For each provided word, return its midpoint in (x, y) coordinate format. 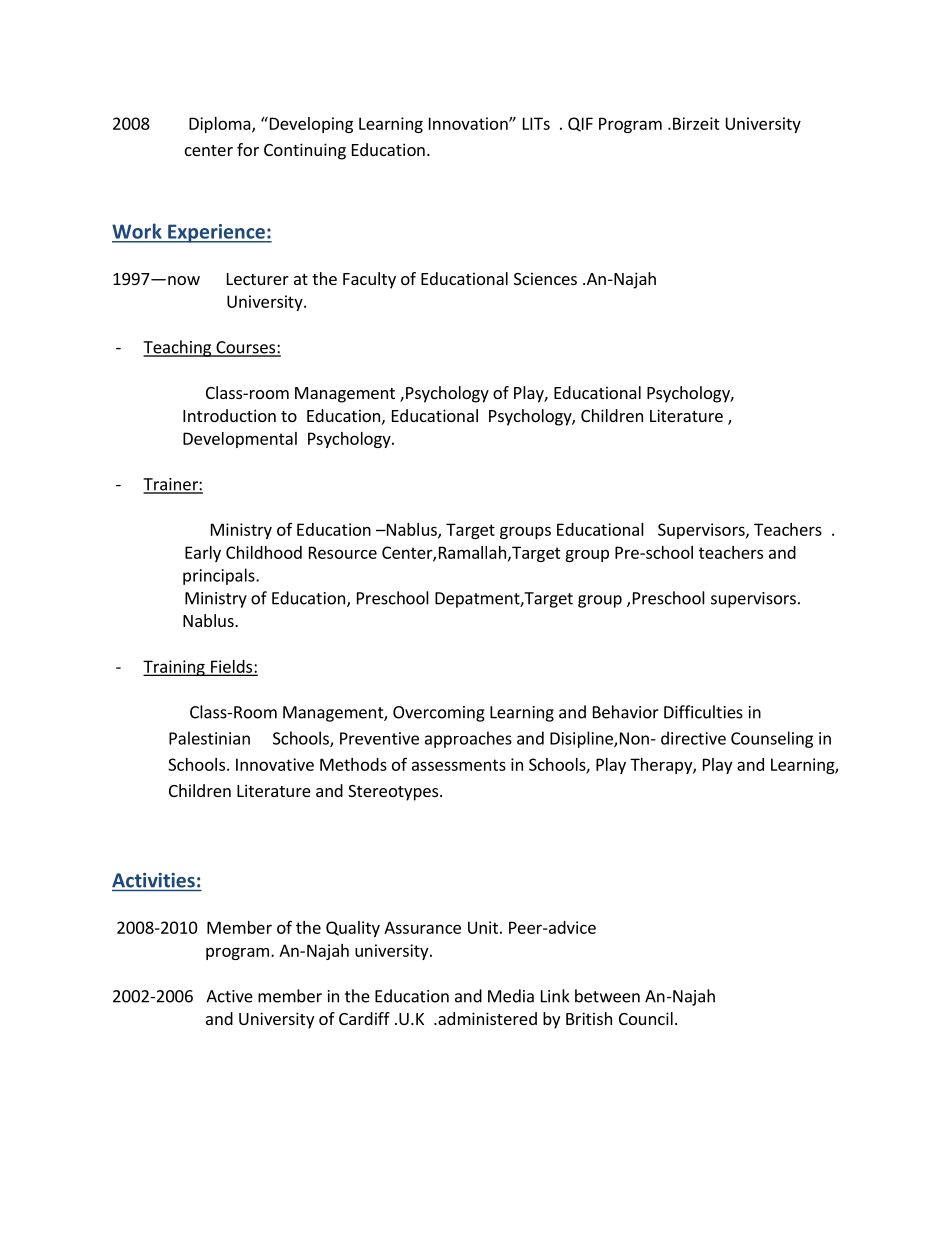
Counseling (772, 739)
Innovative (275, 764)
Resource (343, 552)
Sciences (545, 278)
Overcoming (439, 714)
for (248, 149)
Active (229, 996)
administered (486, 1018)
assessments (459, 765)
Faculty (369, 280)
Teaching (178, 348)
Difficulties (703, 712)
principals (220, 576)
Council (646, 1018)
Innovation (469, 123)
